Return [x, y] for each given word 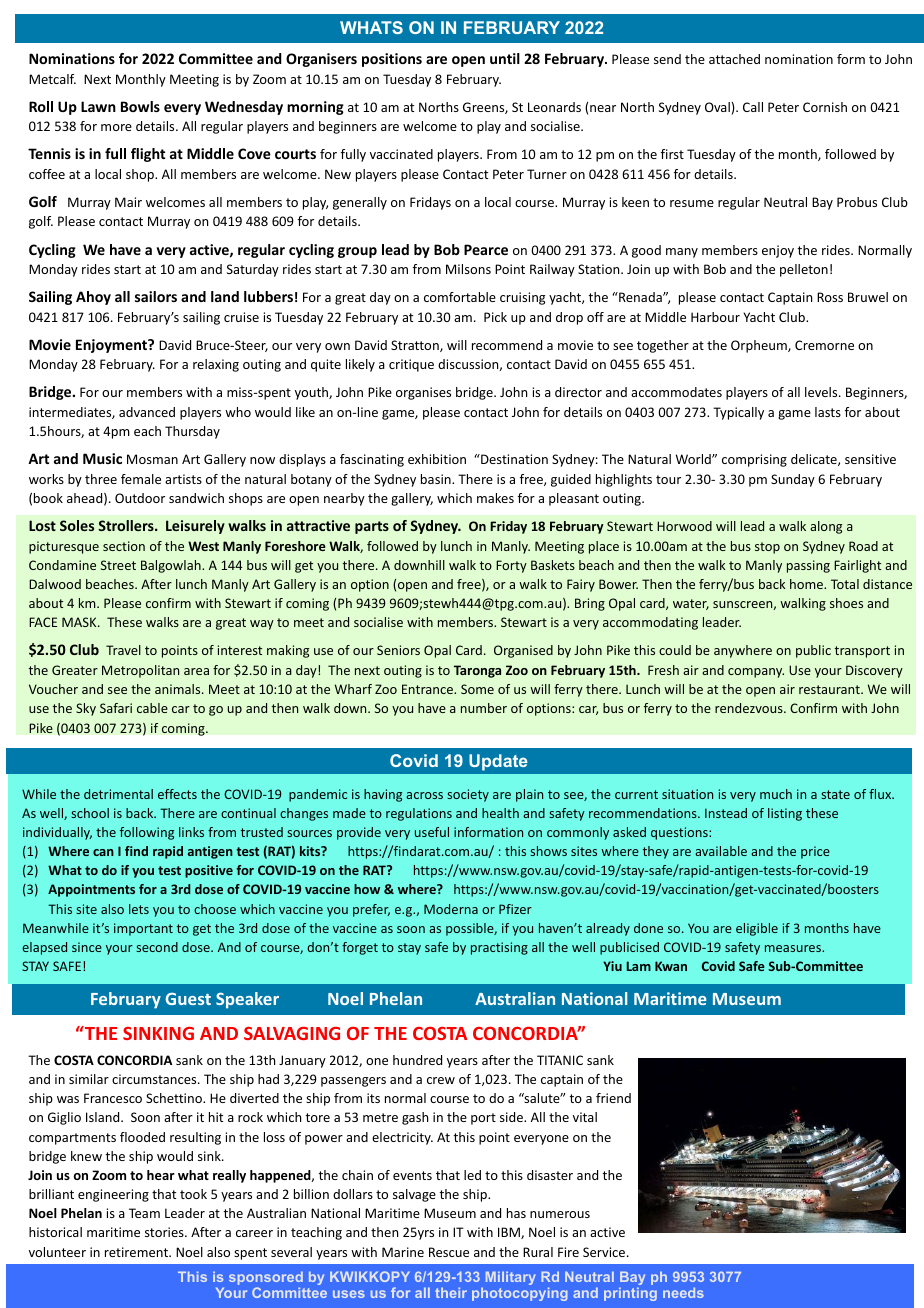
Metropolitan [140, 671]
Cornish [825, 107]
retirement [137, 1252]
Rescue [449, 1252]
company [756, 673]
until [505, 58]
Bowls [140, 106]
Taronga [477, 671]
